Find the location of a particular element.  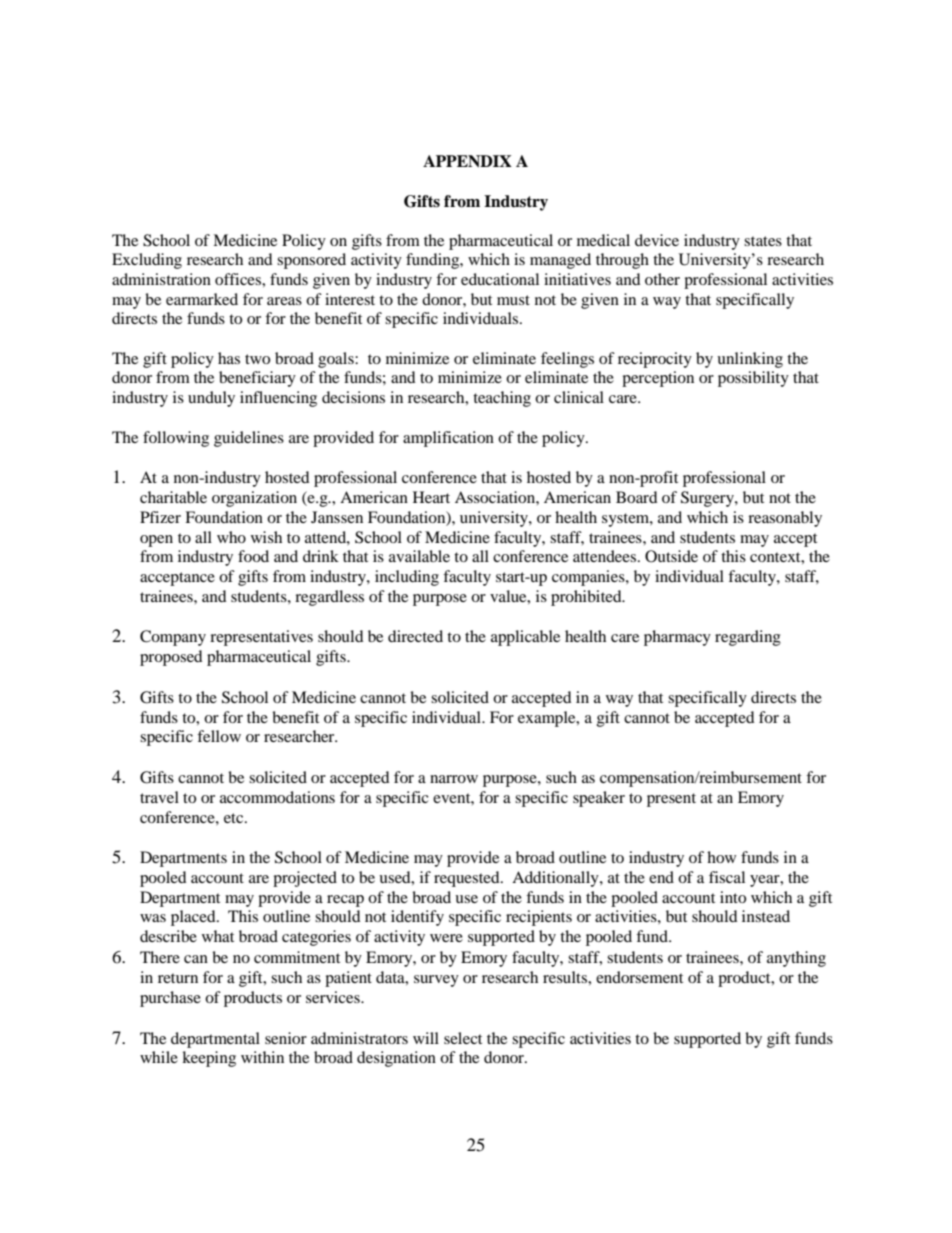

narrow is located at coordinates (454, 779).
